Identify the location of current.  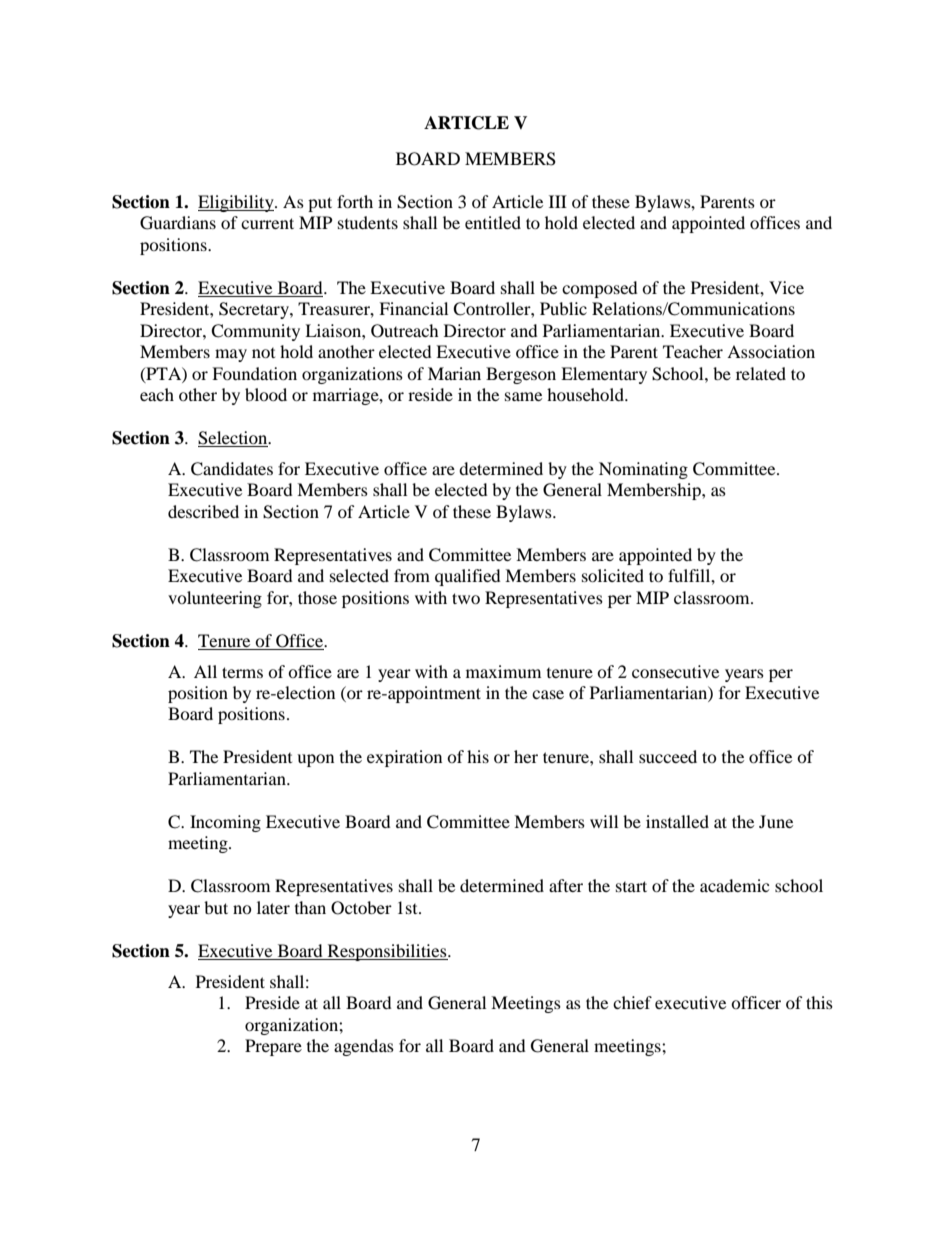
(267, 223).
